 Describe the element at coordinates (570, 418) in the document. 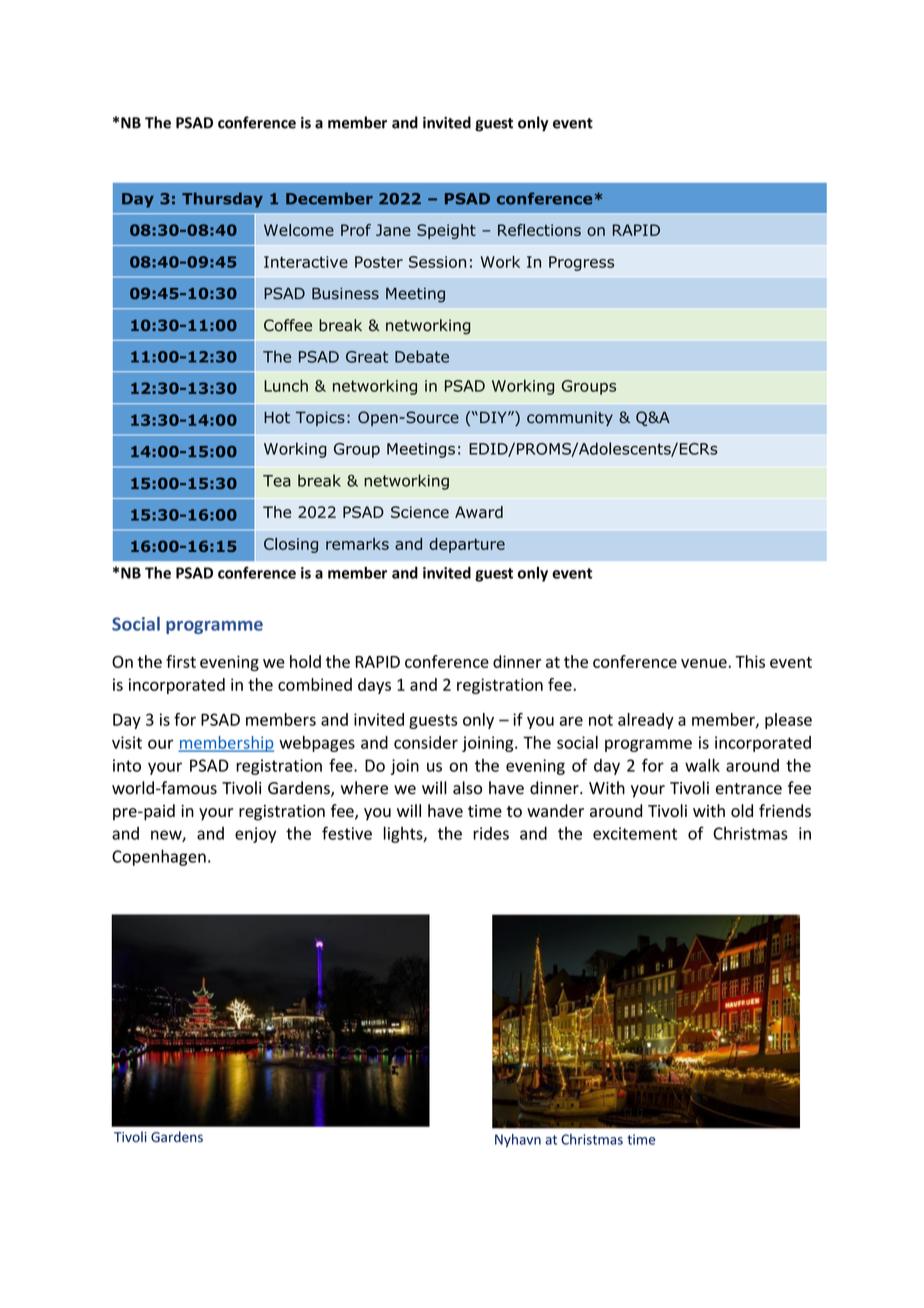

I see `community` at that location.
